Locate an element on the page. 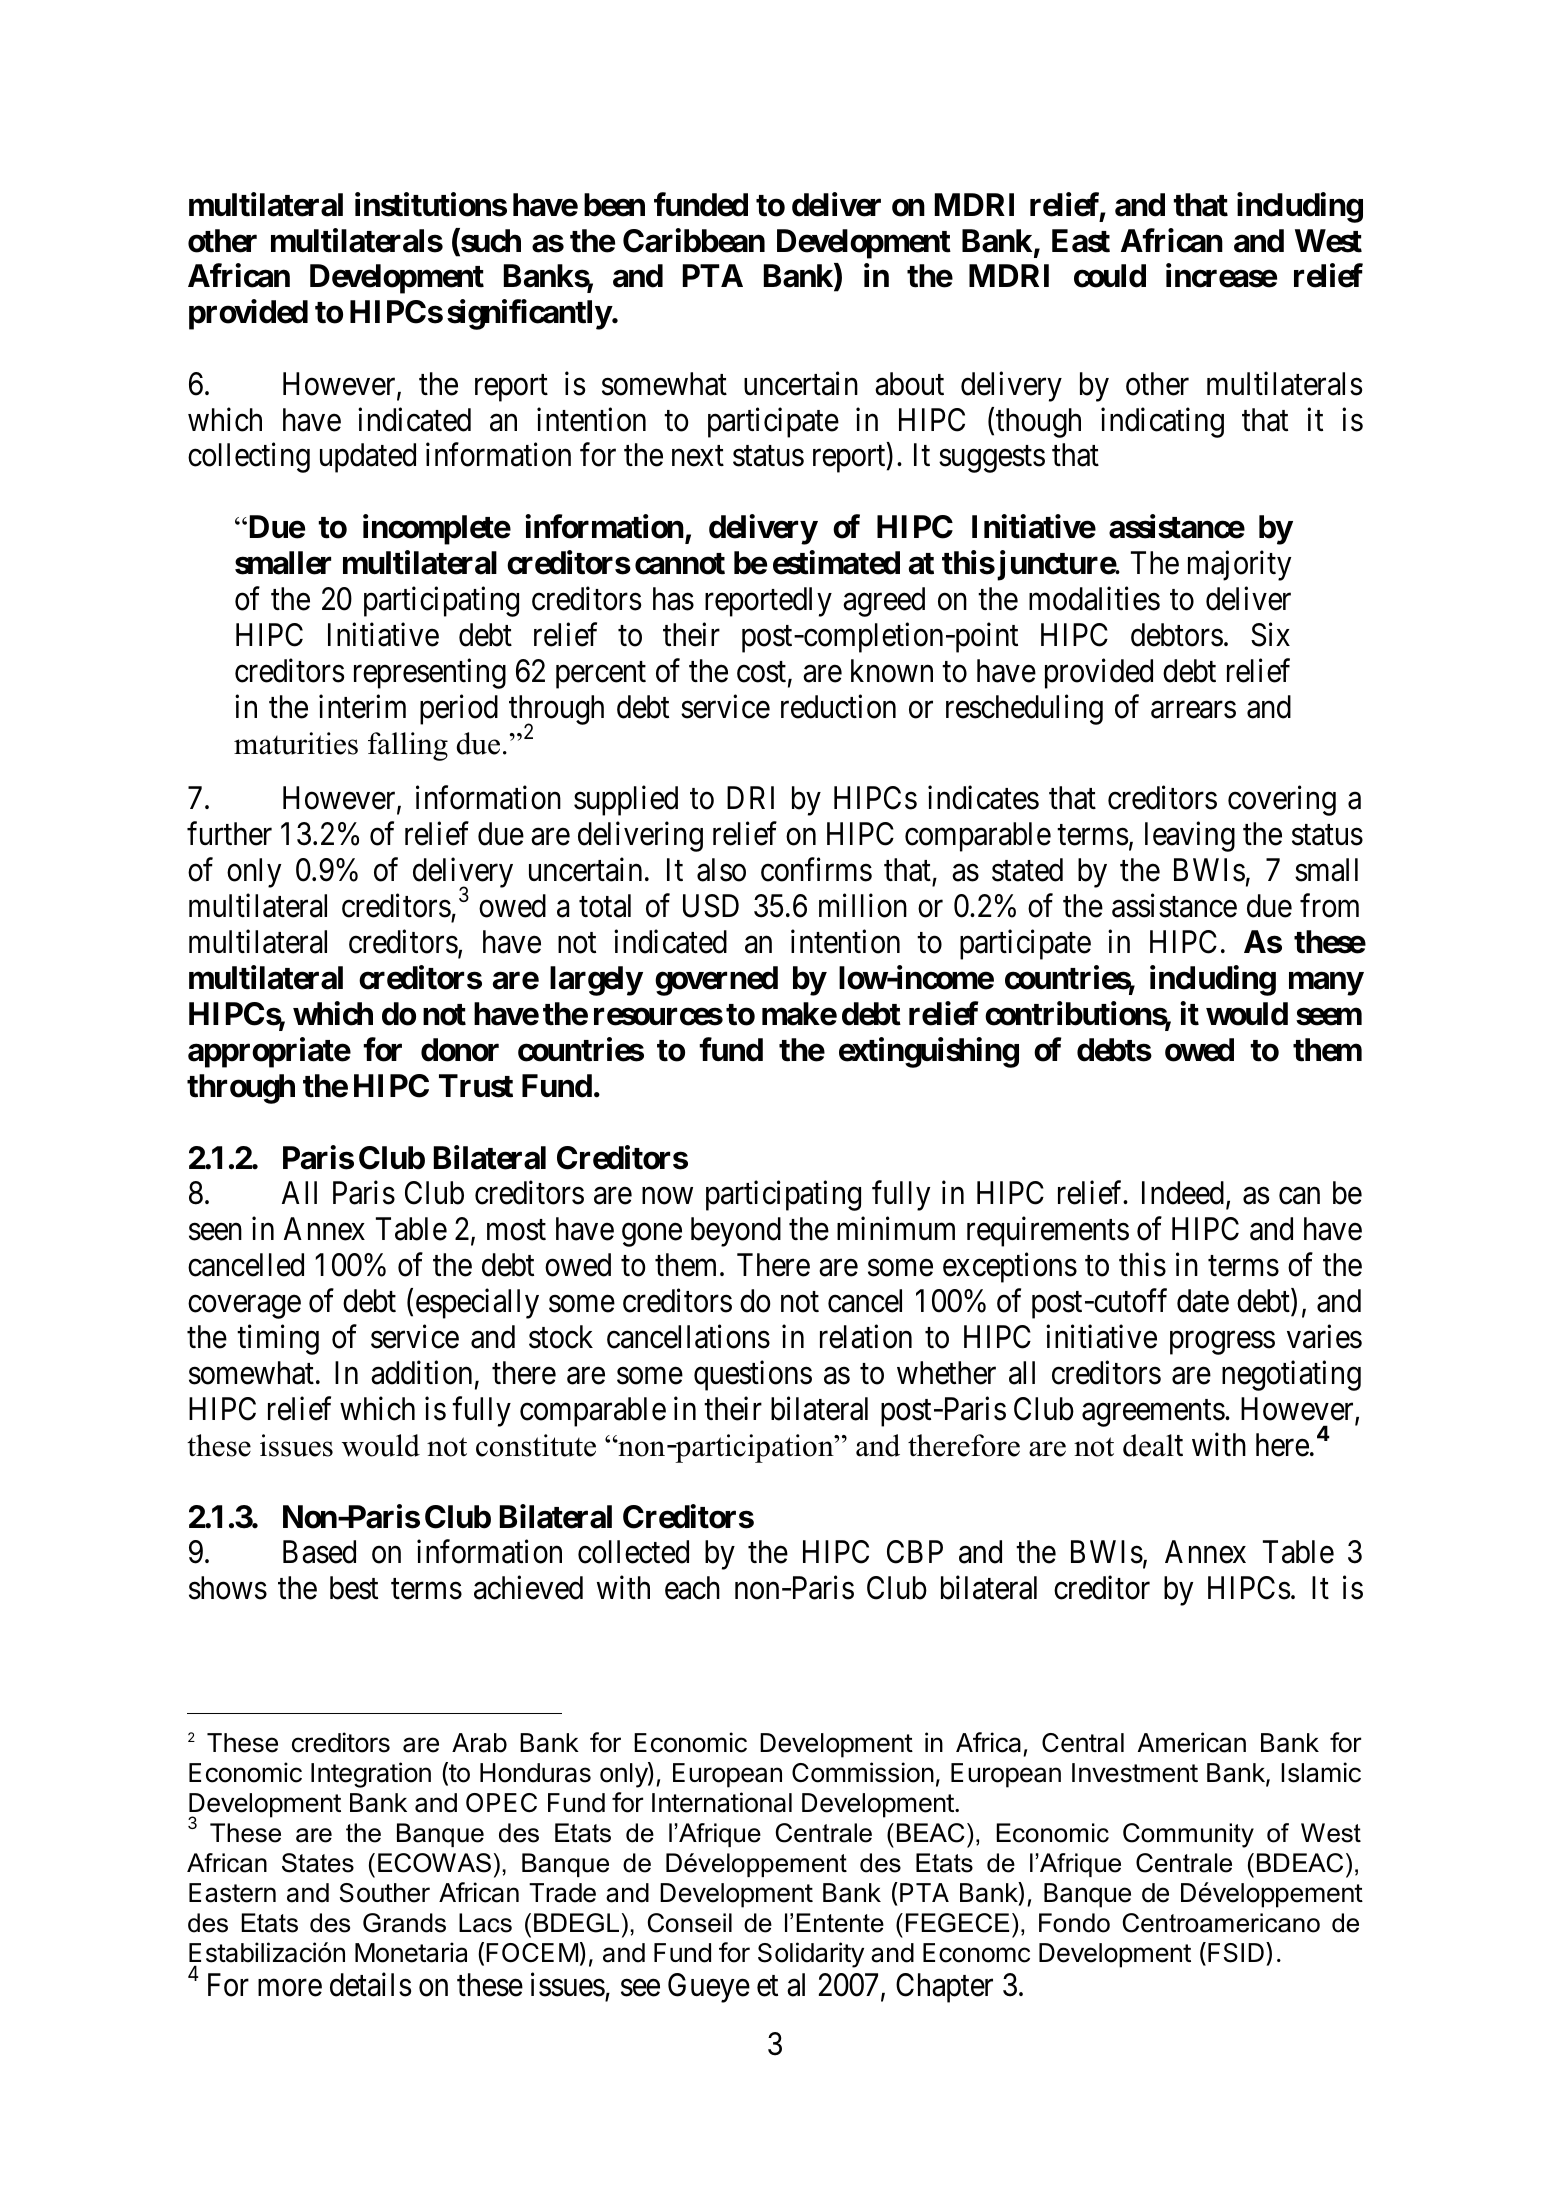 The height and width of the document is (2191, 1549). Indeed is located at coordinates (1183, 1193).
